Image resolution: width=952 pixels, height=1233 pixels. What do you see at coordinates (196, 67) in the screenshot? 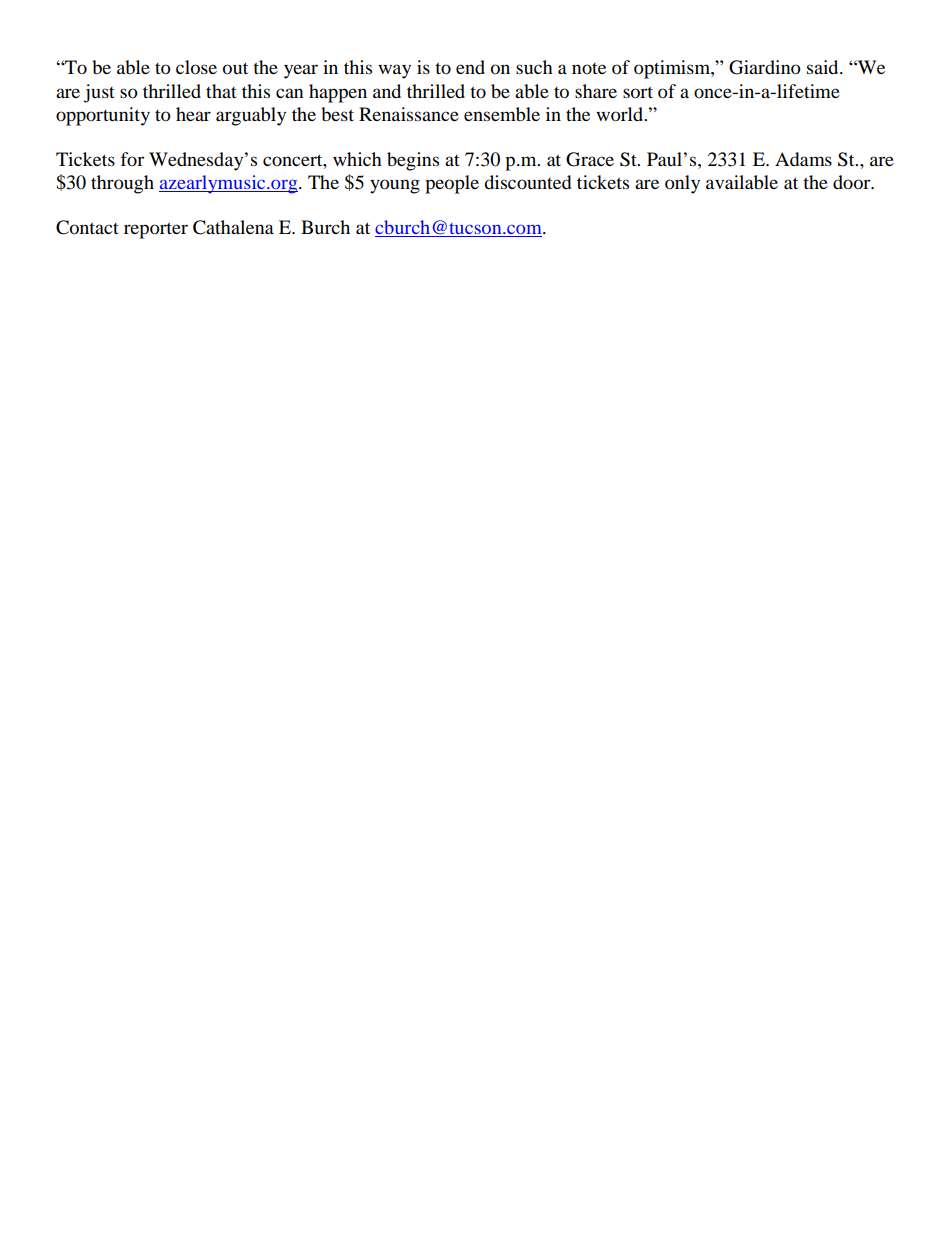
I see `close` at bounding box center [196, 67].
